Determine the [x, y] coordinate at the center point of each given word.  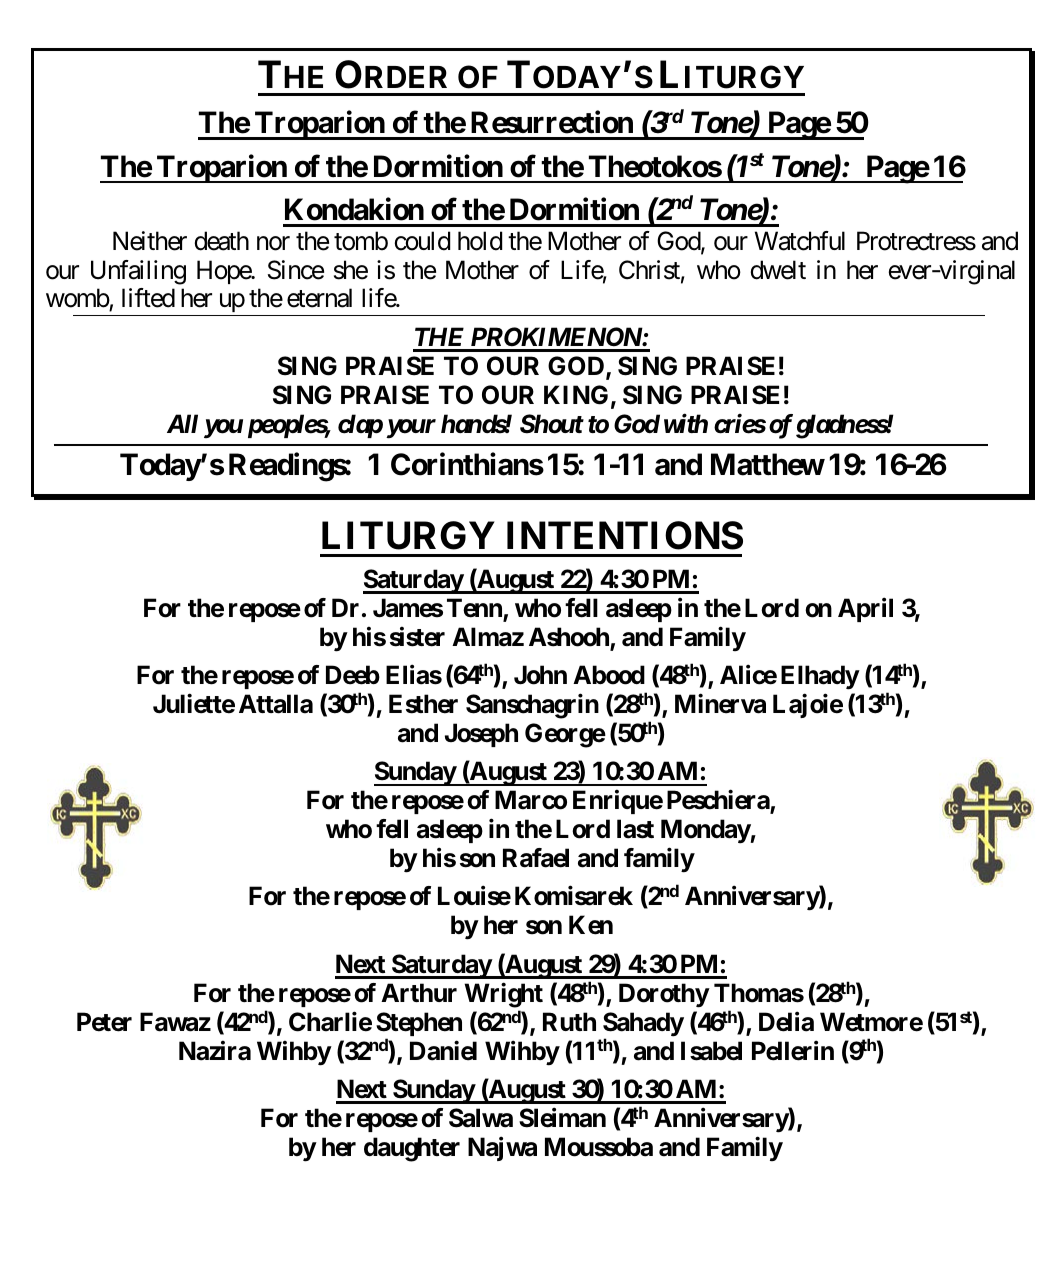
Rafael [536, 858]
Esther [423, 704]
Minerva [720, 704]
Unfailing [138, 272]
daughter [412, 1149]
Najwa [502, 1149]
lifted [148, 298]
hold [480, 241]
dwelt [778, 270]
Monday [706, 831]
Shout [552, 424]
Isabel [711, 1051]
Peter [104, 1022]
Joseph [481, 735]
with [686, 423]
